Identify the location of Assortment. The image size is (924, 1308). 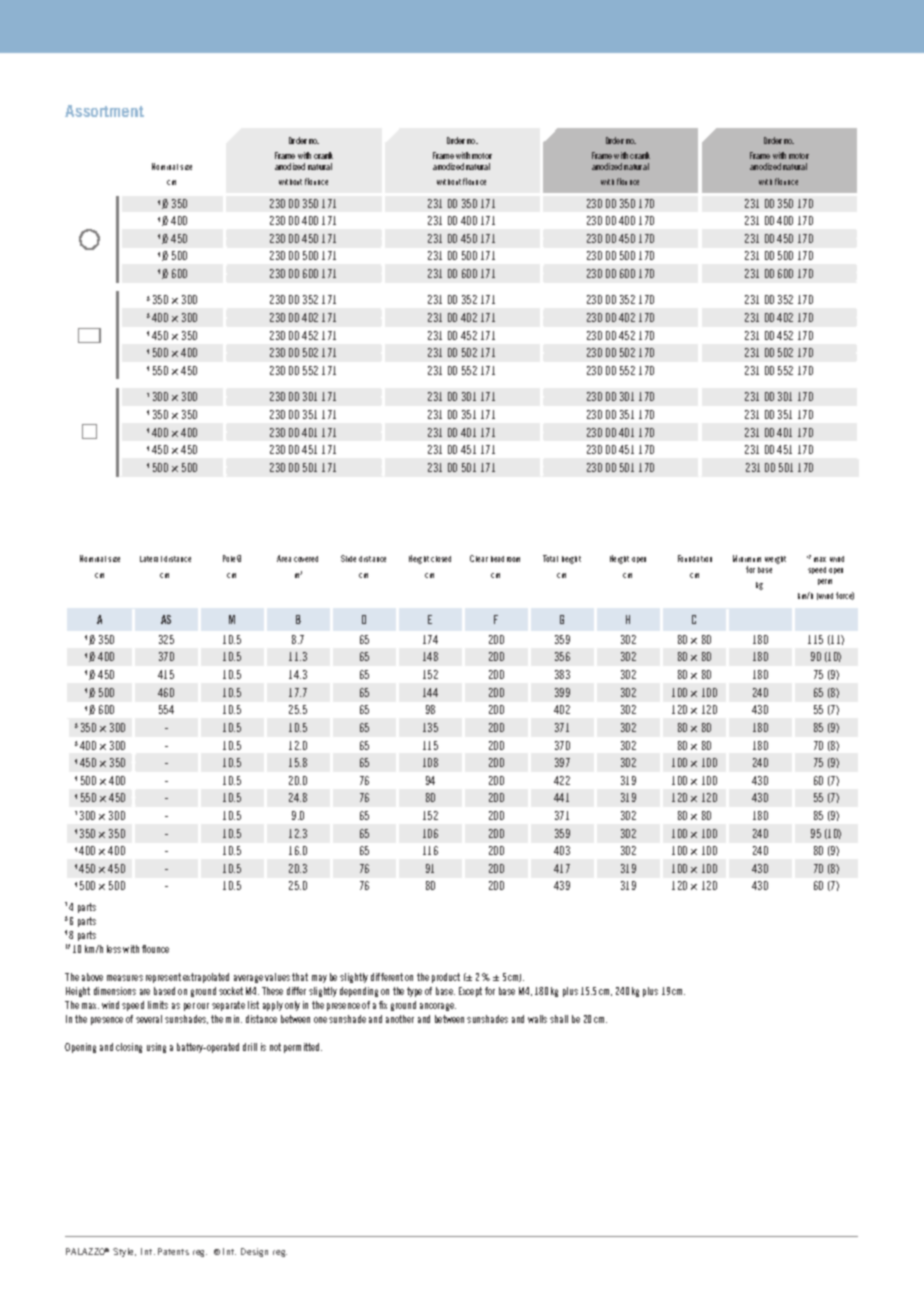
(104, 111).
